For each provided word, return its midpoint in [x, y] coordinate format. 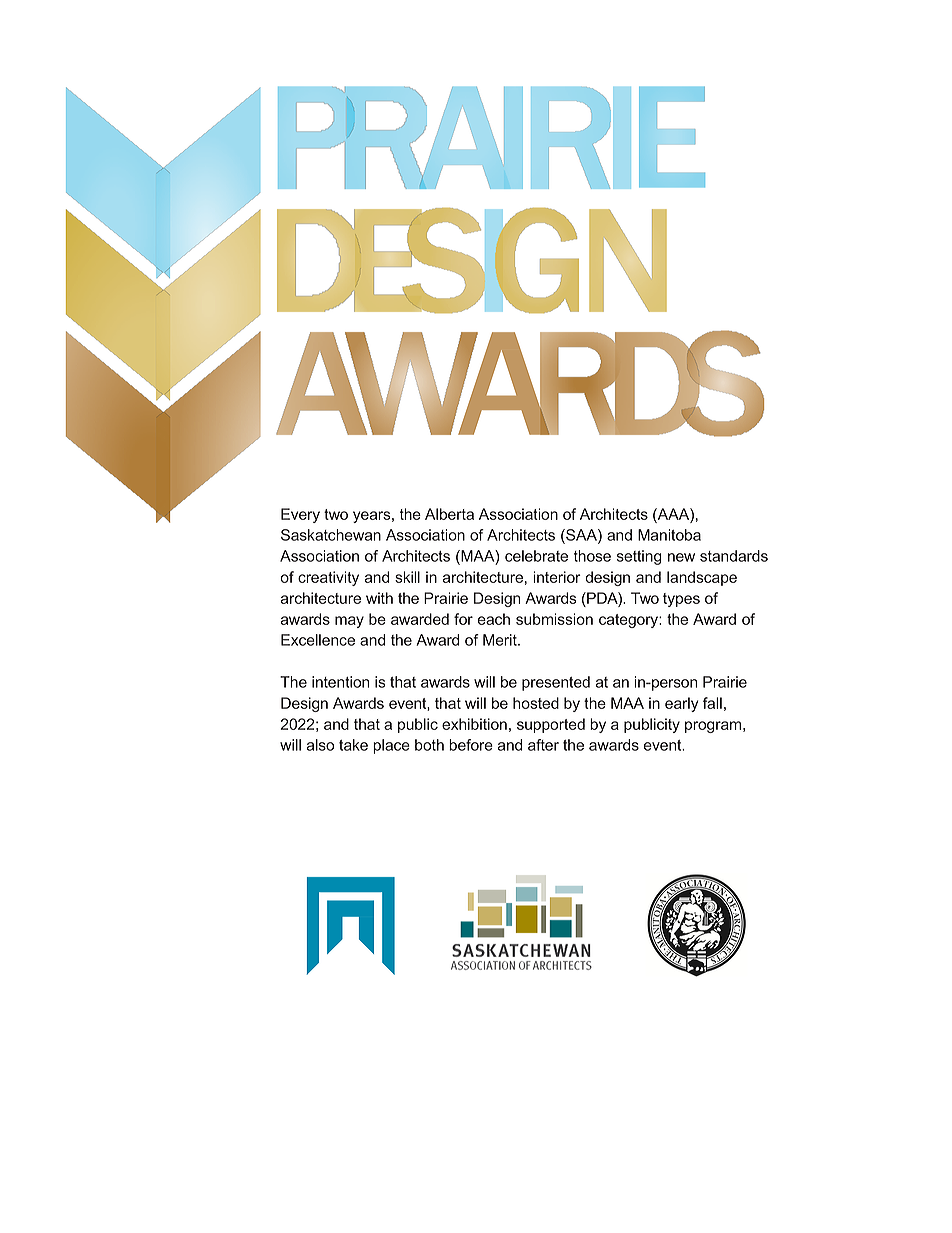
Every [300, 515]
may [349, 622]
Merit [501, 640]
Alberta [449, 514]
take [353, 745]
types [681, 600]
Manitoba [669, 535]
